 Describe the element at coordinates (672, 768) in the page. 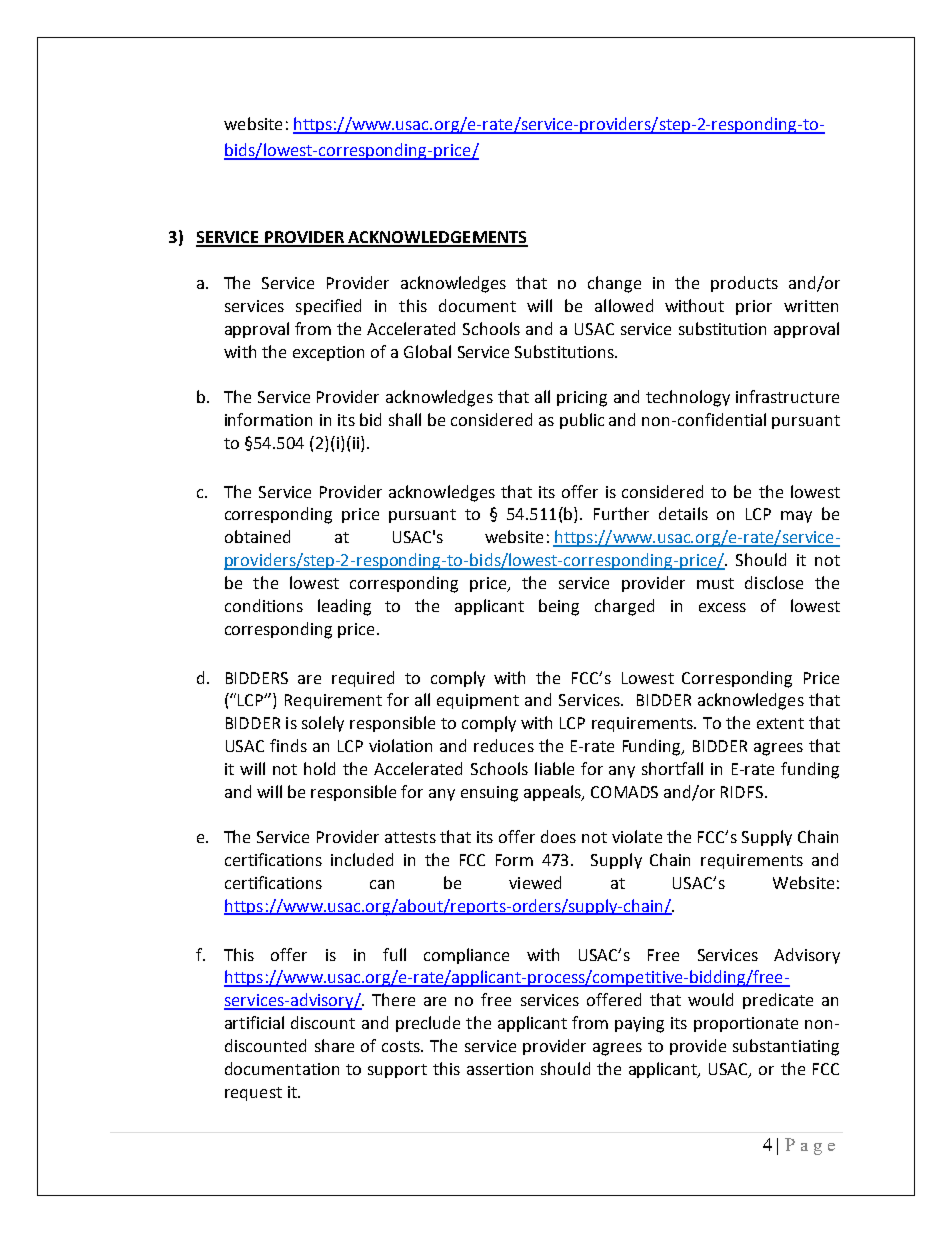

I see `shortfall` at that location.
